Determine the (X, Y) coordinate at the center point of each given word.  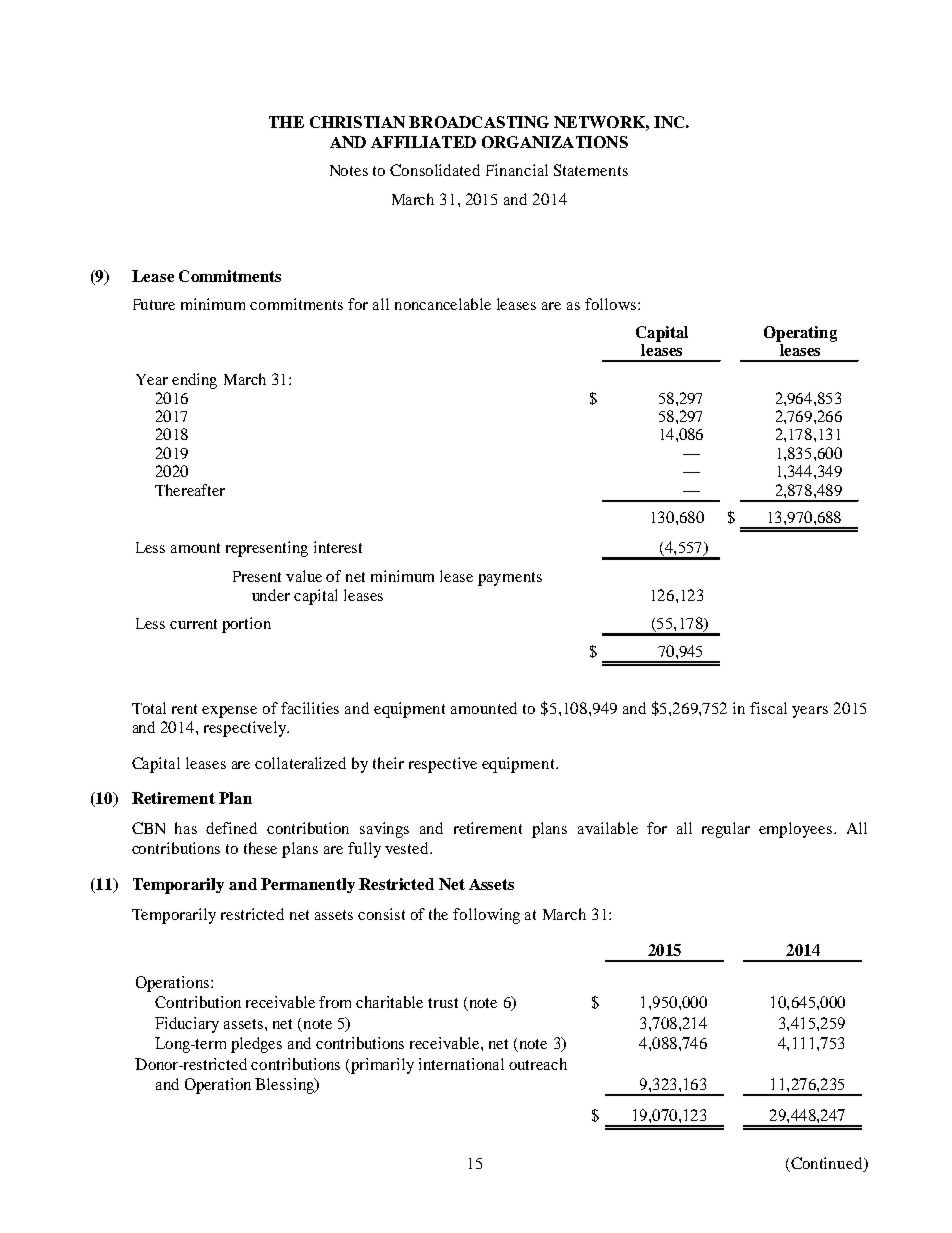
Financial (517, 170)
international (461, 1064)
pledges (256, 1045)
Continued (828, 1163)
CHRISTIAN (357, 122)
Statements (591, 170)
